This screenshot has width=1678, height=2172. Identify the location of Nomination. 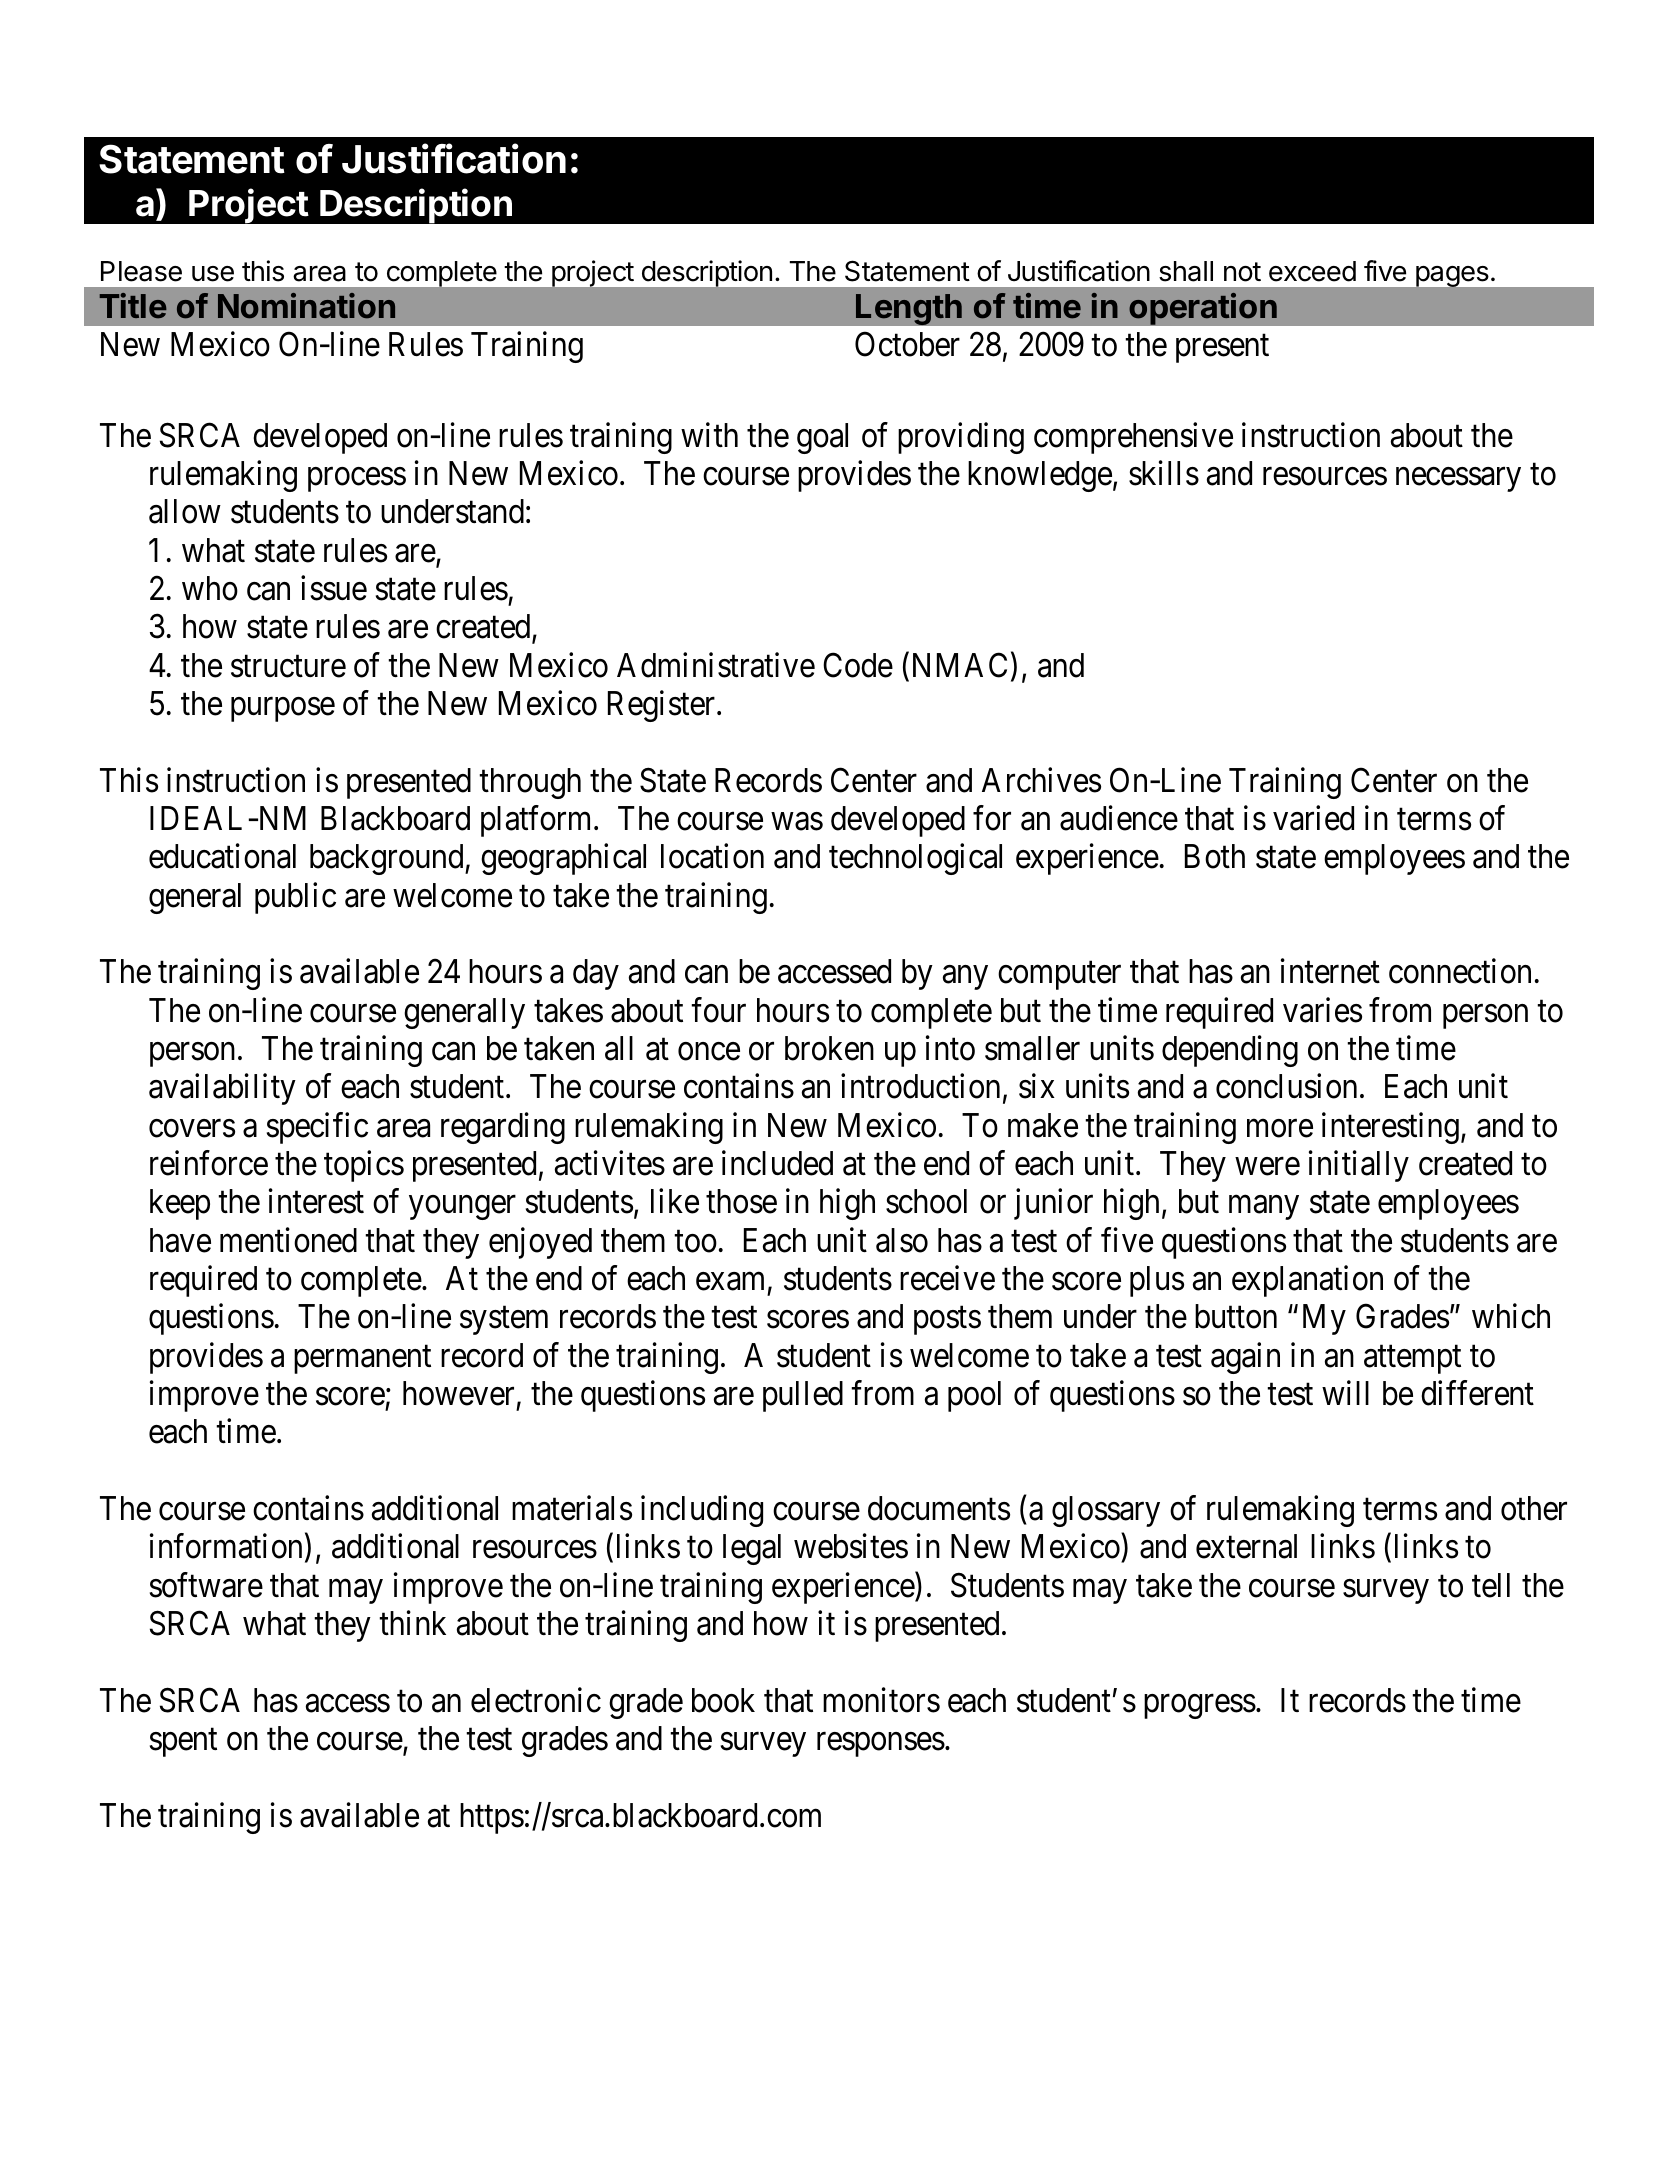
(306, 306).
